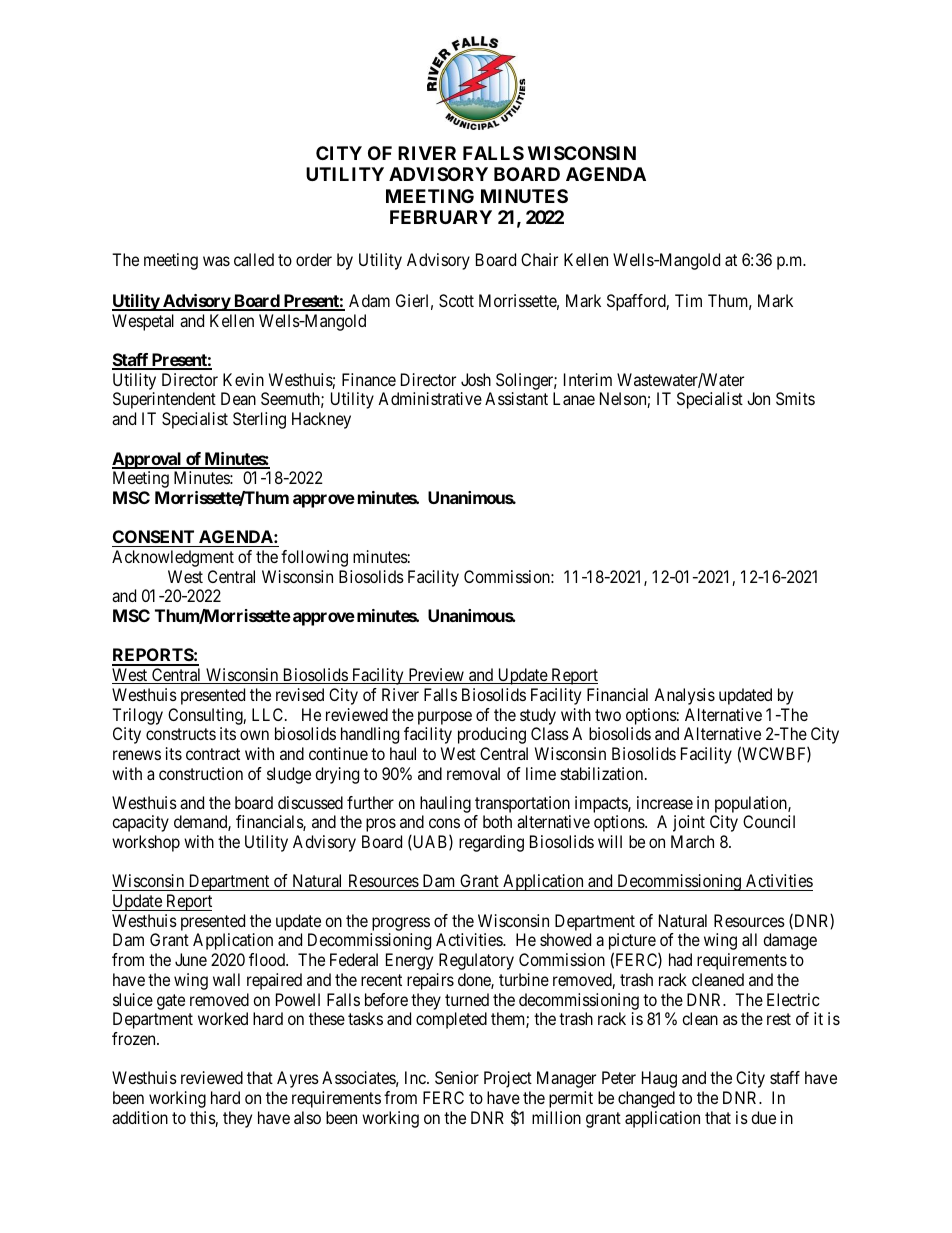  What do you see at coordinates (148, 460) in the screenshot?
I see `Approval` at bounding box center [148, 460].
